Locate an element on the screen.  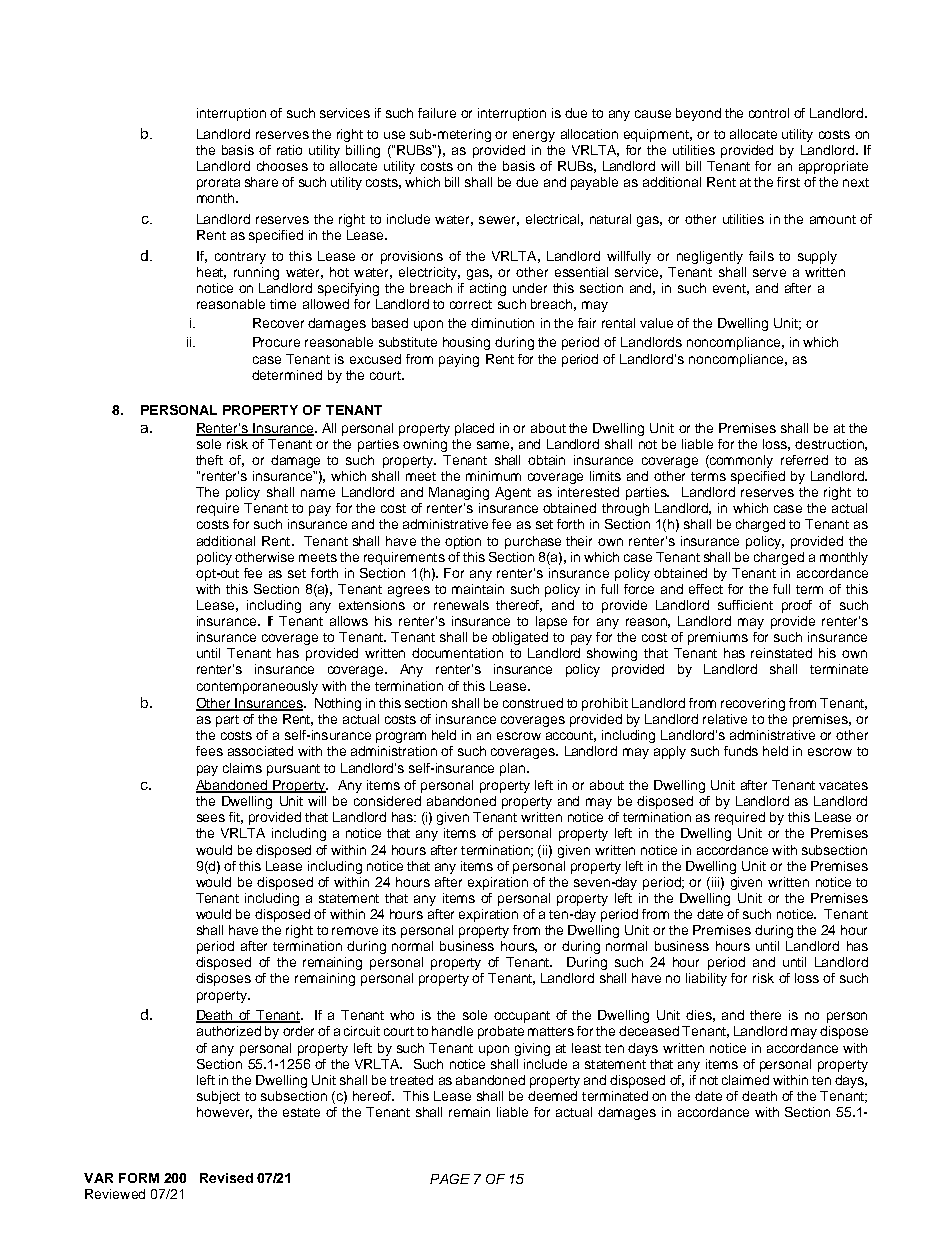
fees is located at coordinates (209, 751).
